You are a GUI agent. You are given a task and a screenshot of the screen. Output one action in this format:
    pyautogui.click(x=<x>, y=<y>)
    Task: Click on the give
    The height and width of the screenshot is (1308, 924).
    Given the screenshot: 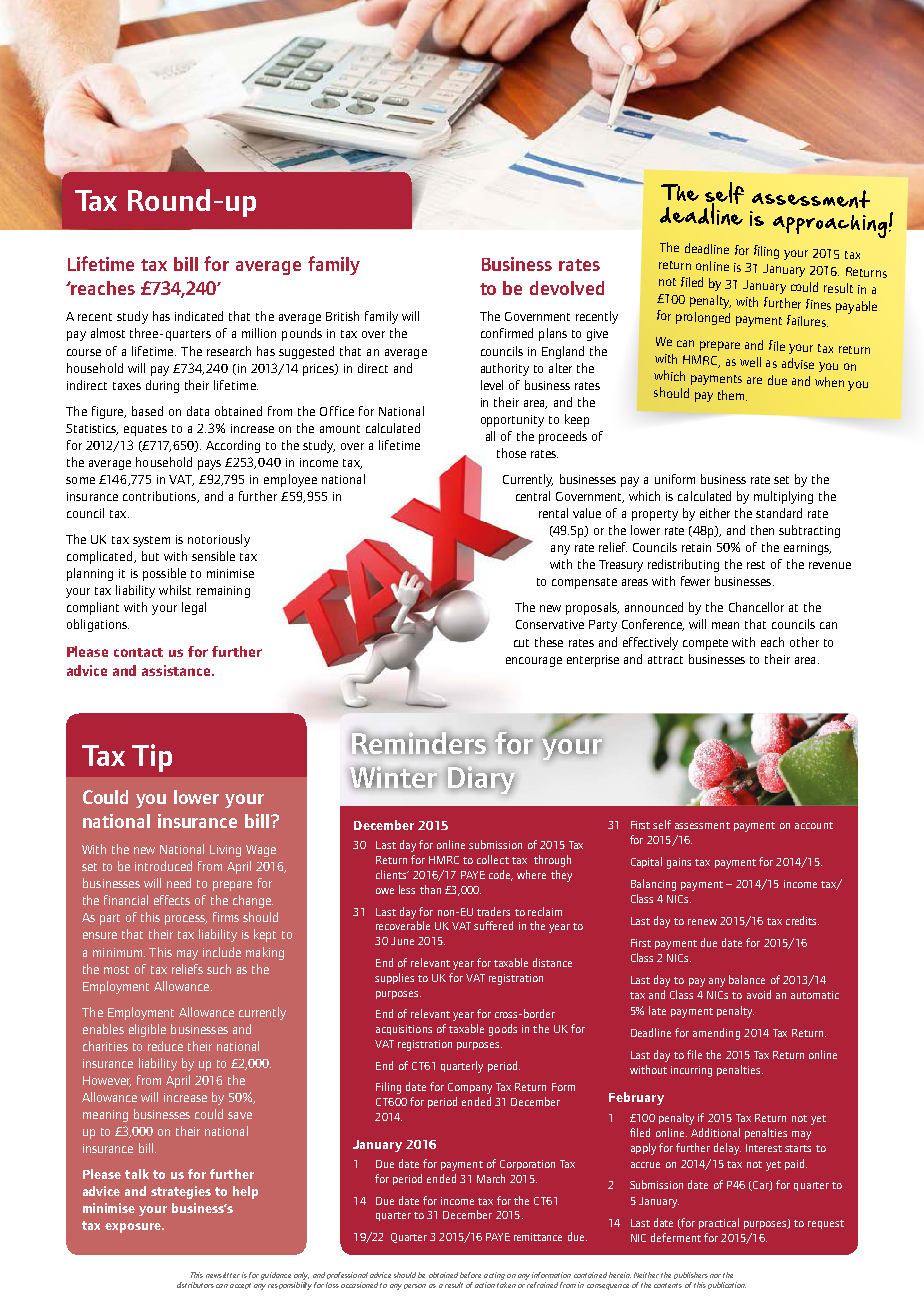 What is the action you would take?
    pyautogui.click(x=597, y=335)
